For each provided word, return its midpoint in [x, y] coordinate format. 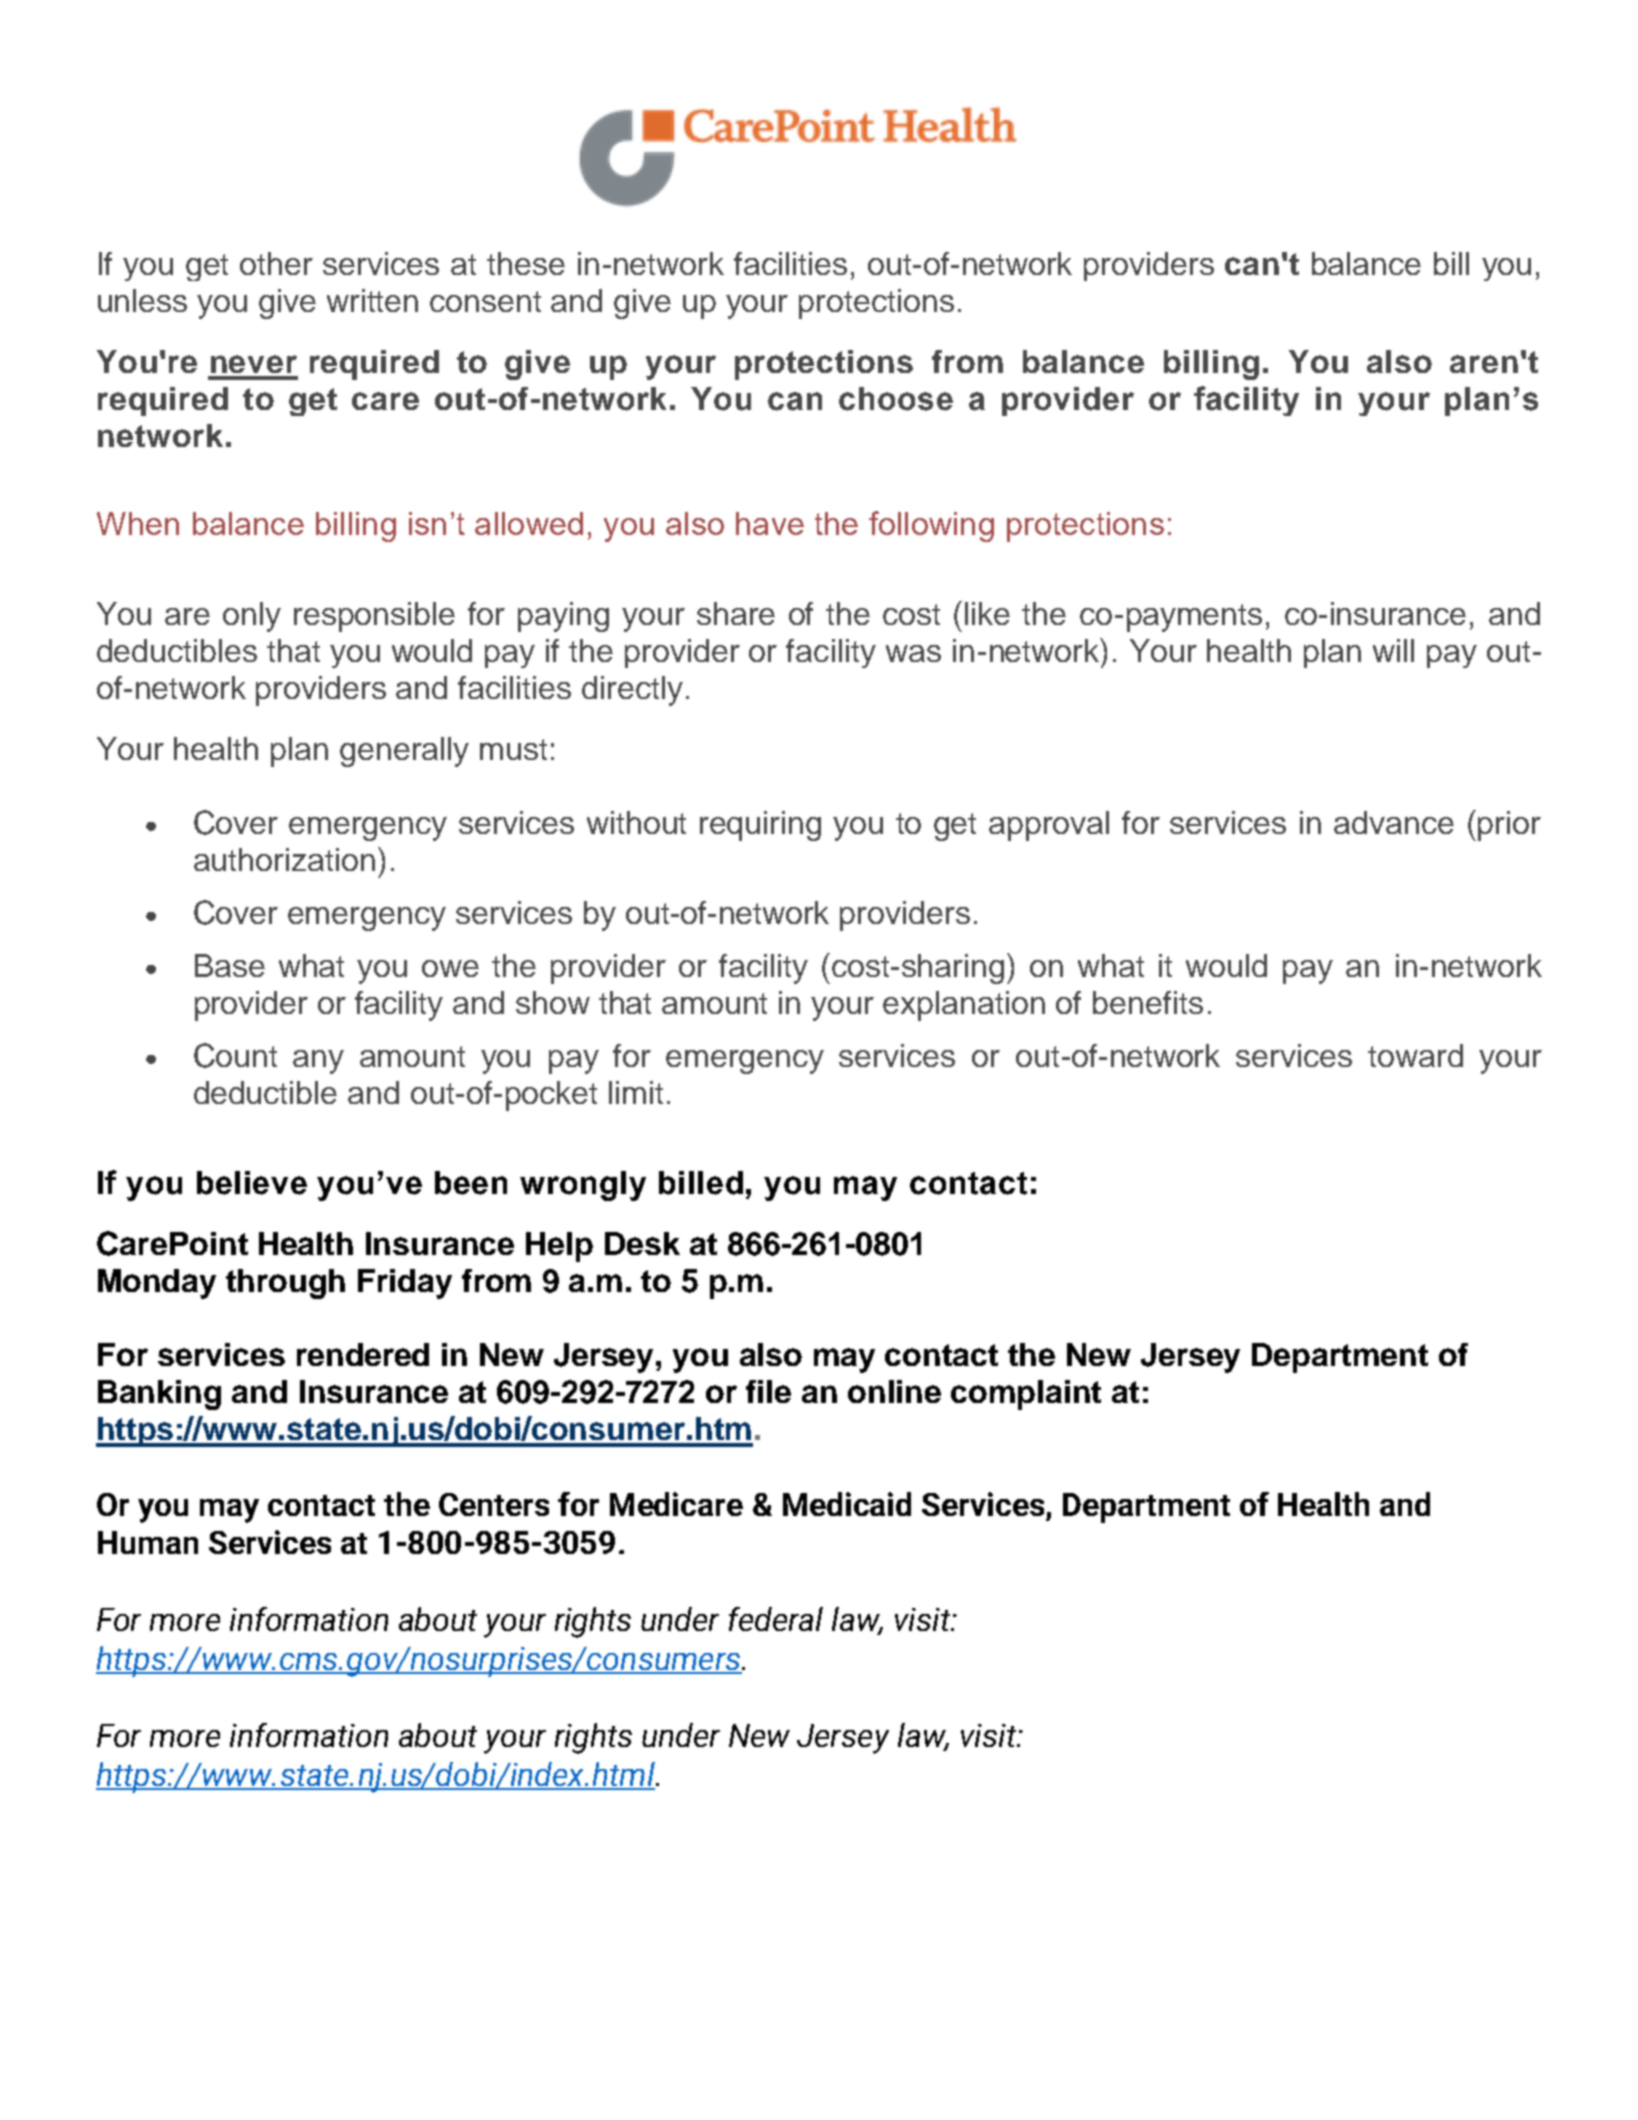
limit [636, 1092]
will [1393, 650]
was [913, 653]
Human [148, 1542]
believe [252, 1183]
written [372, 300]
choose [896, 399]
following [931, 526]
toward [1415, 1055]
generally [404, 752]
